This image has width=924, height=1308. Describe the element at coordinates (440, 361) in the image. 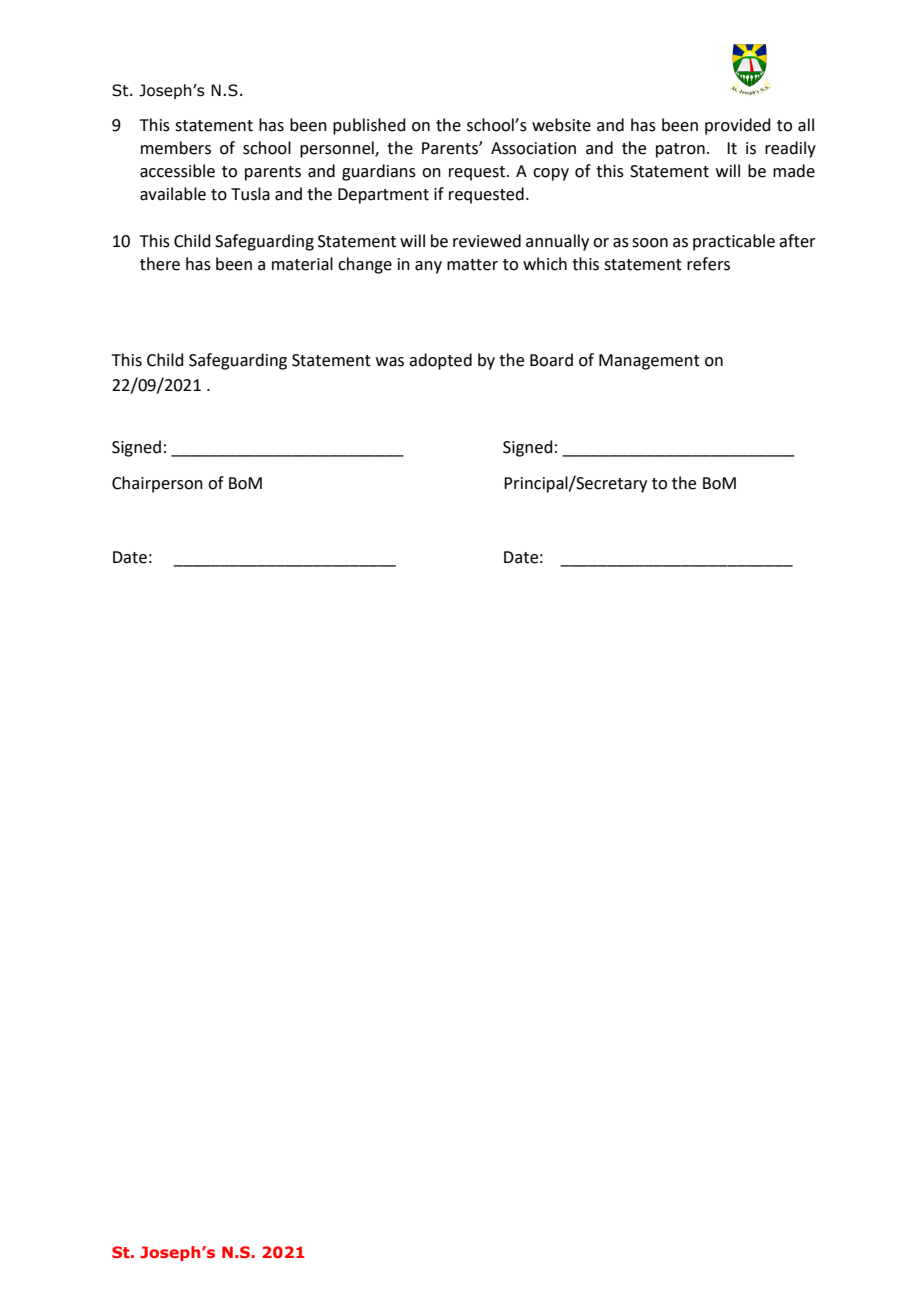

I see `adopted` at that location.
